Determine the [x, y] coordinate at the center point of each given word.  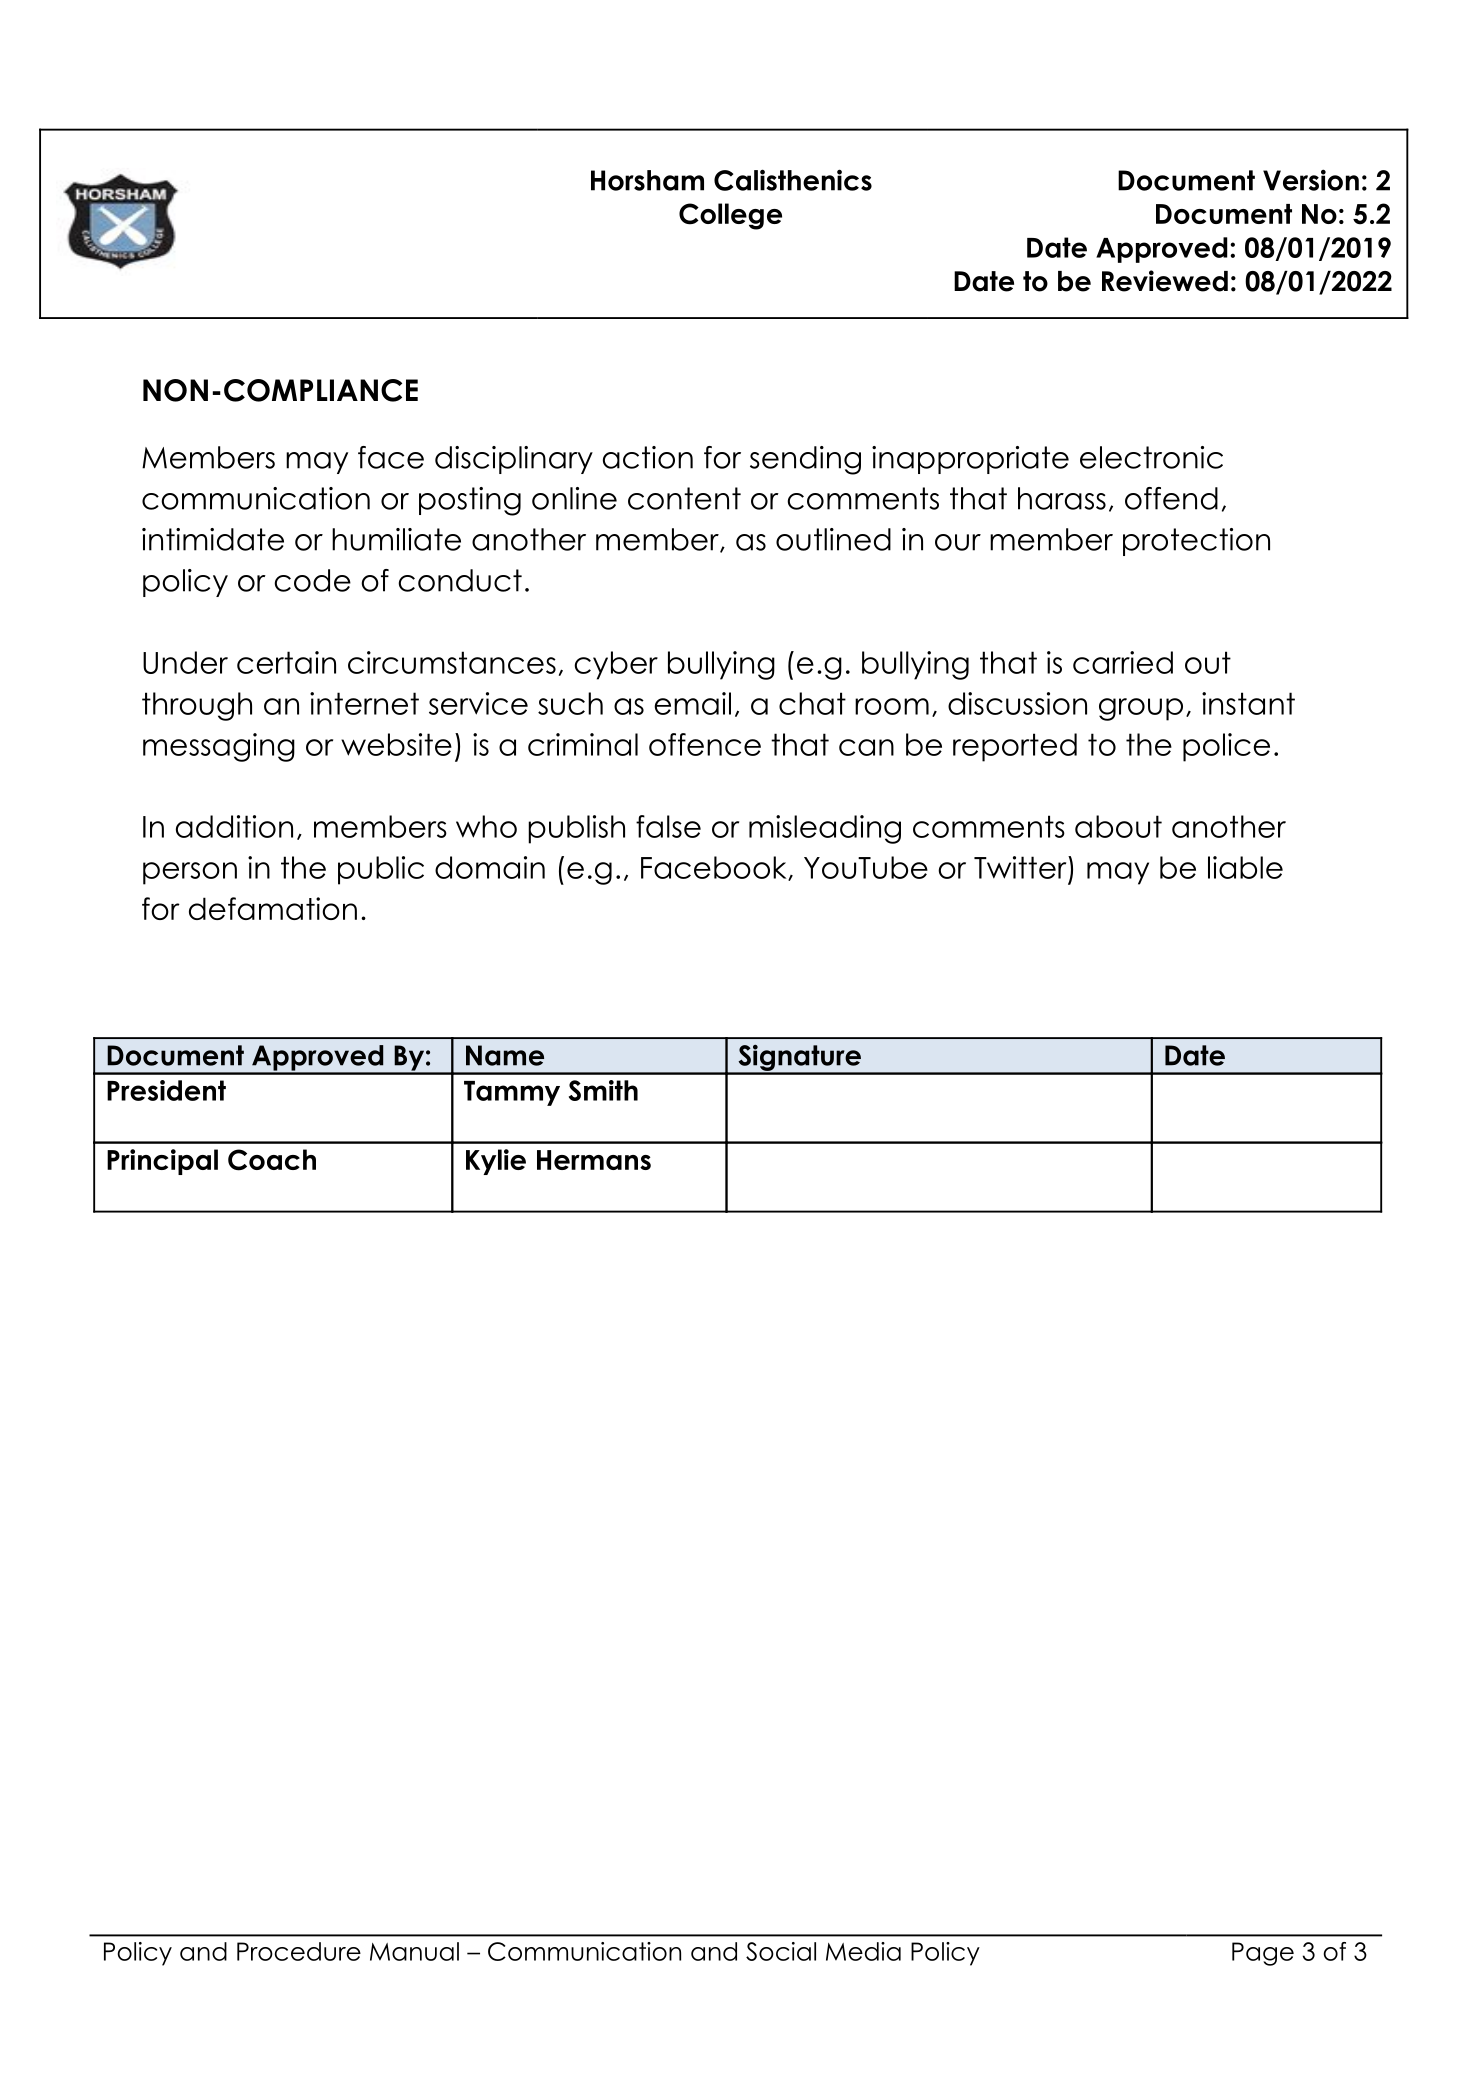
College [730, 216]
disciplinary [514, 460]
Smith [603, 1090]
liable [1245, 867]
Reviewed [1165, 281]
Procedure [299, 1951]
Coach [272, 1160]
